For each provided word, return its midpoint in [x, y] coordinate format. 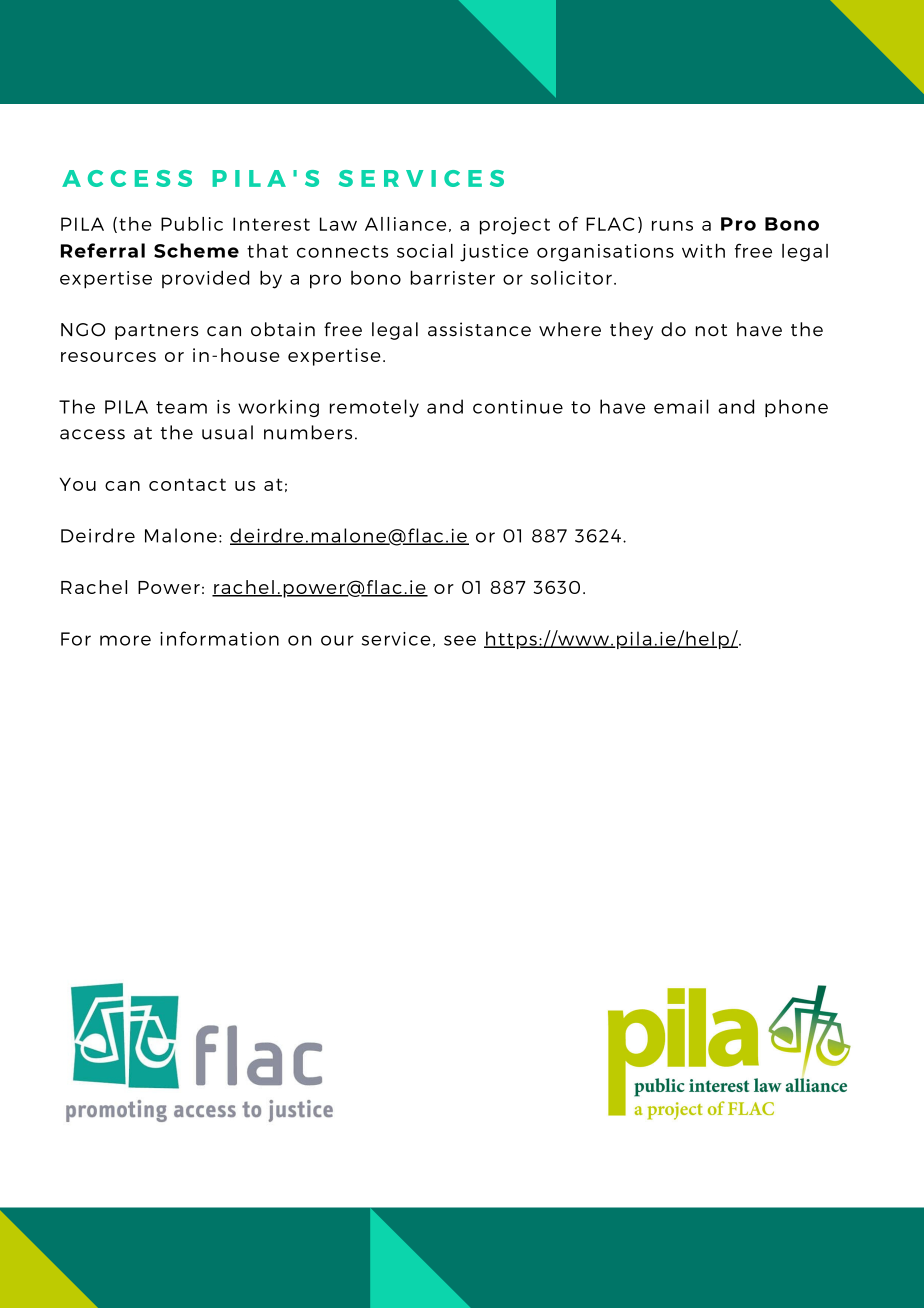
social [425, 251]
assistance [479, 329]
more [125, 640]
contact [187, 484]
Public [192, 224]
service [396, 639]
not [711, 330]
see [460, 640]
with [703, 251]
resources [108, 357]
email [681, 406]
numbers [308, 432]
